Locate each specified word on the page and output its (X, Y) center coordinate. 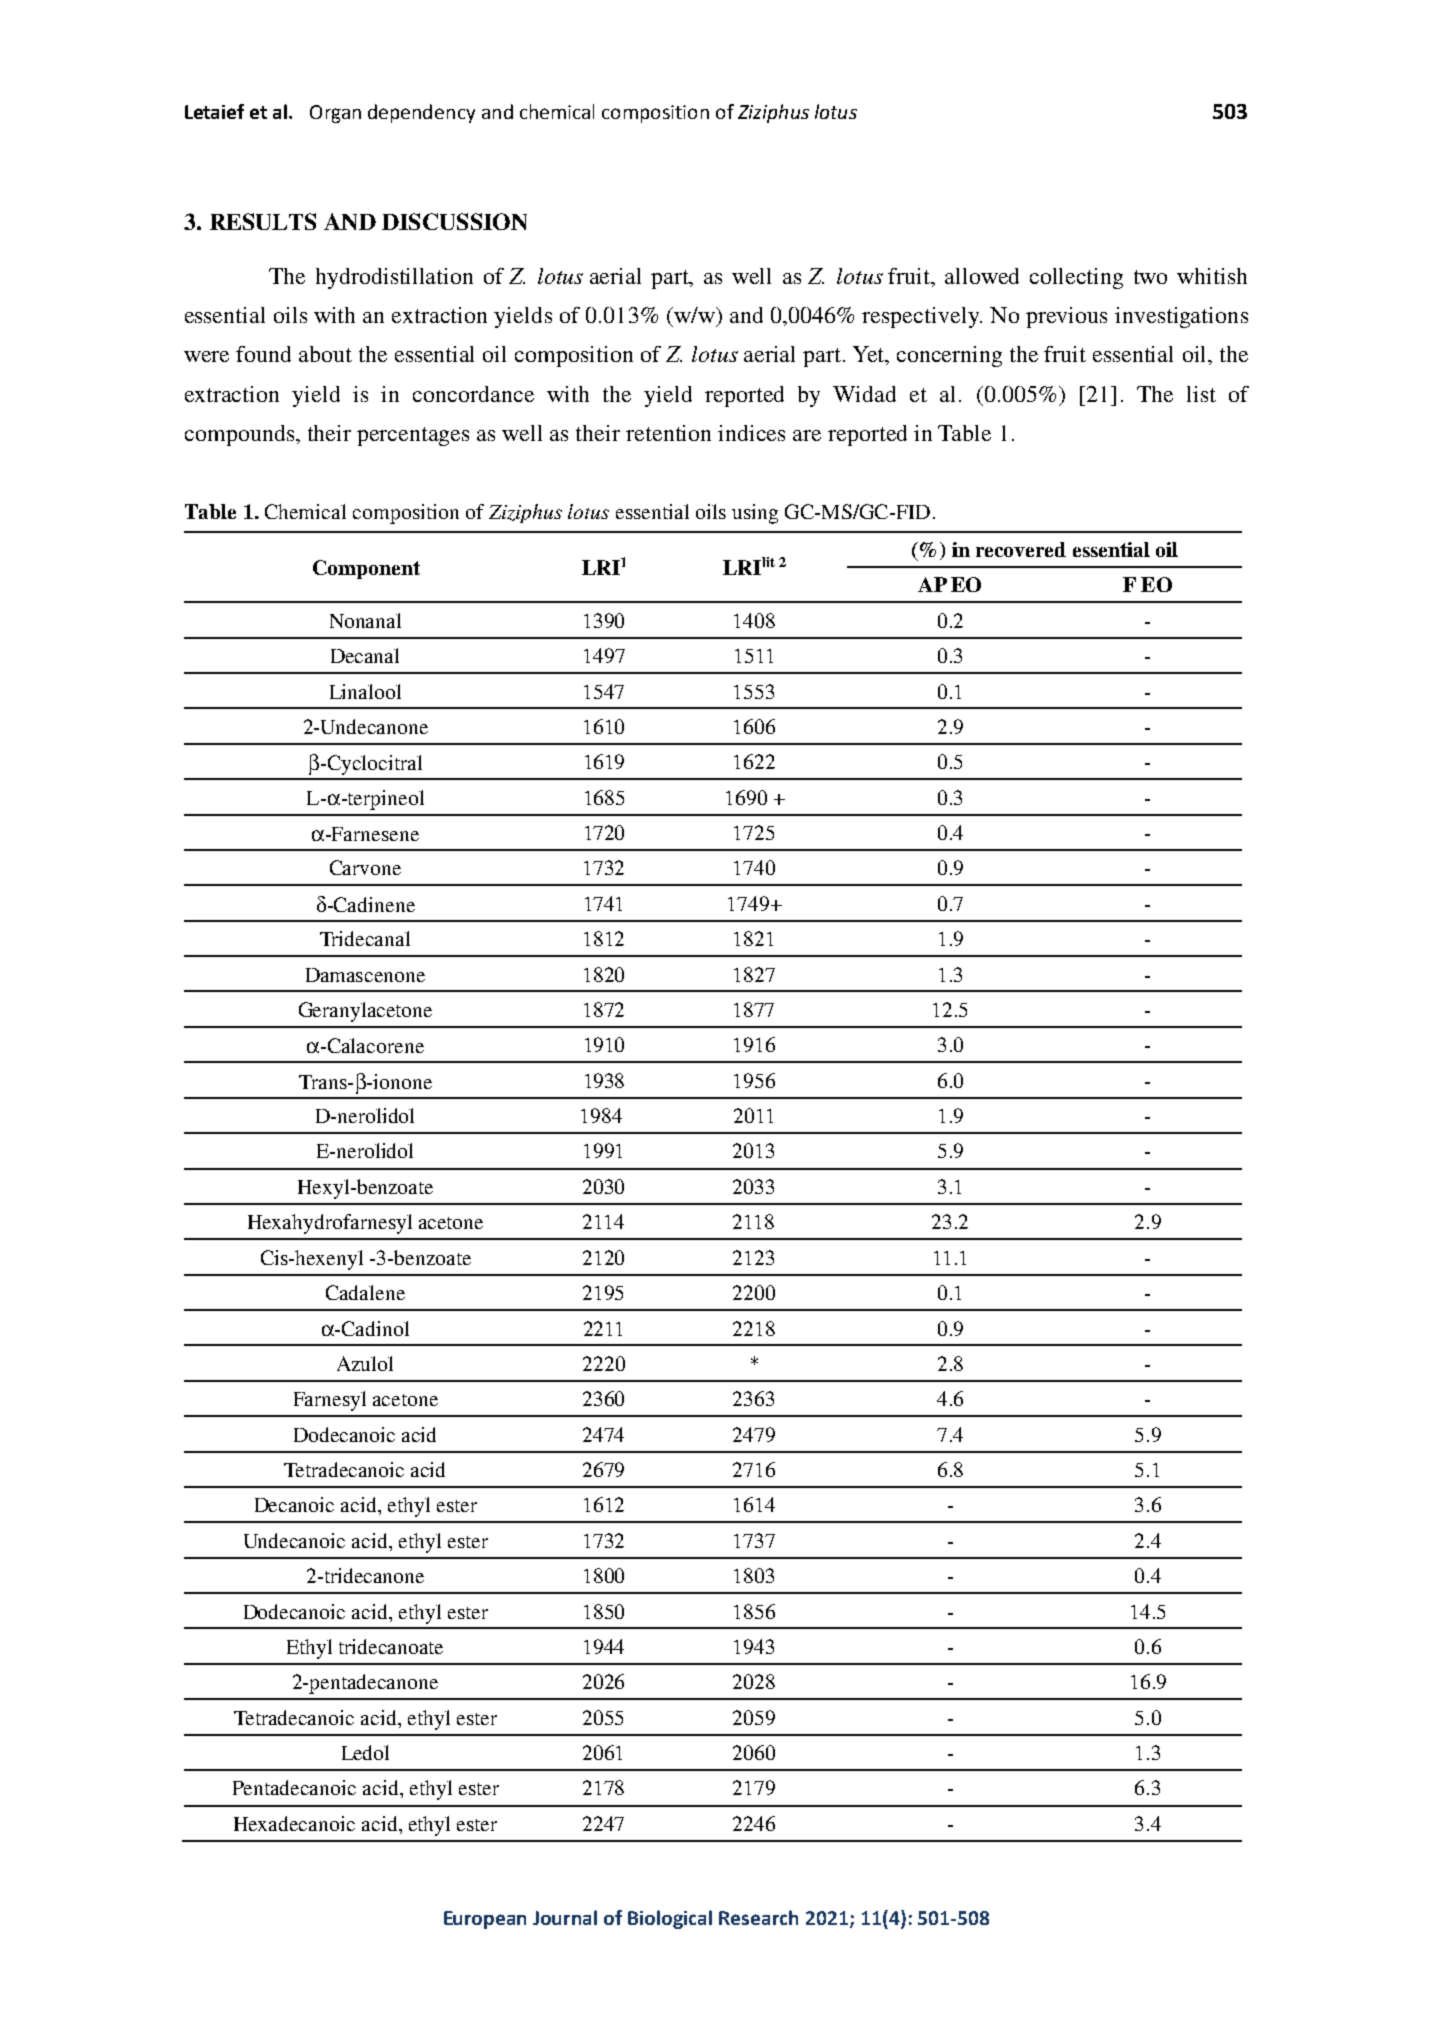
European (485, 1920)
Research (758, 1917)
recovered (1021, 549)
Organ (335, 114)
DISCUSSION (454, 221)
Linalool (365, 691)
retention (668, 433)
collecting (1076, 278)
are (807, 435)
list (1201, 394)
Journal (565, 1917)
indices (751, 433)
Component (366, 569)
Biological (670, 1919)
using (755, 514)
